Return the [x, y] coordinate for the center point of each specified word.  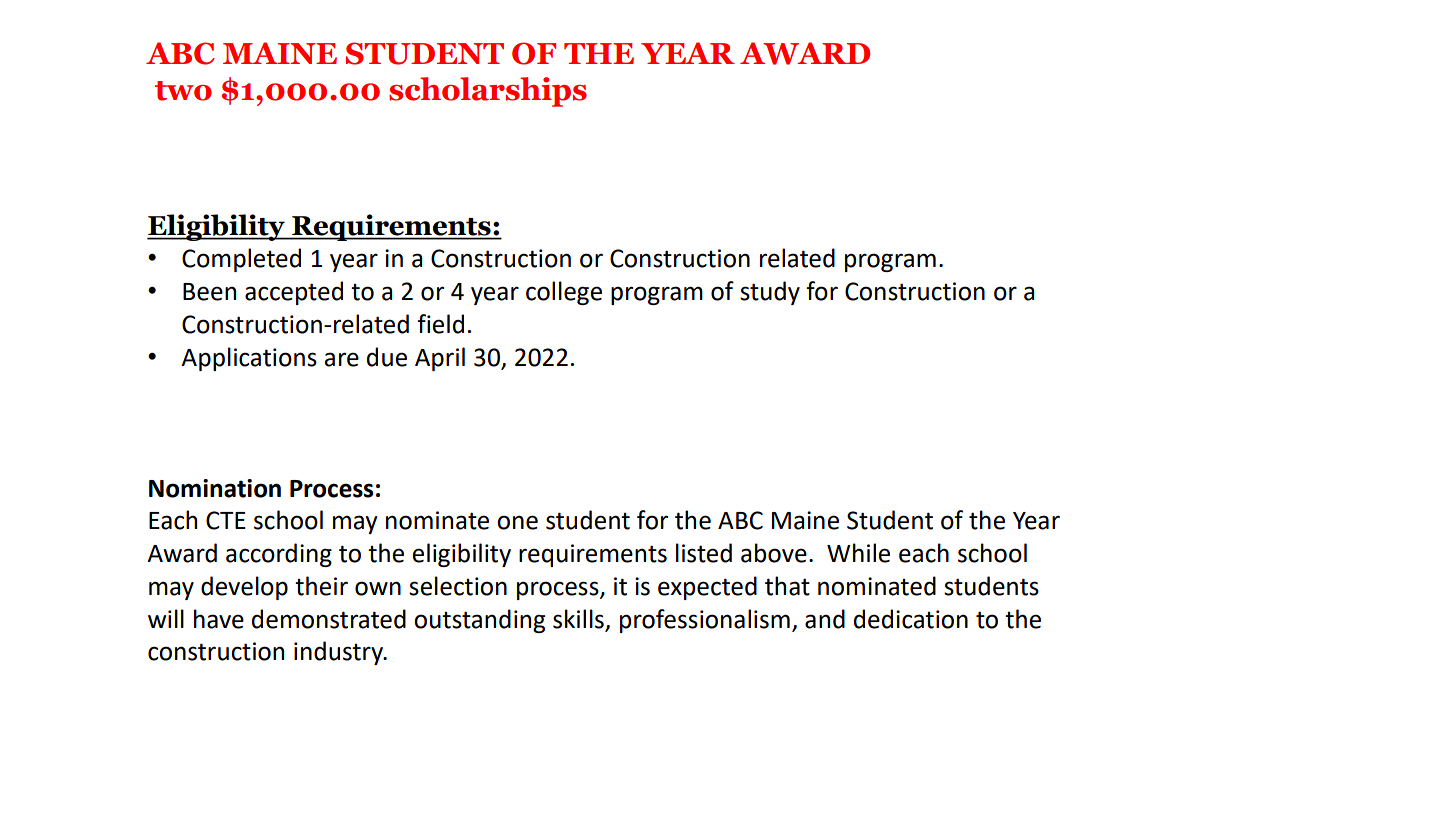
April [440, 359]
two [183, 91]
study [770, 293]
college [564, 293]
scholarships [488, 92]
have [219, 619]
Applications [249, 359]
